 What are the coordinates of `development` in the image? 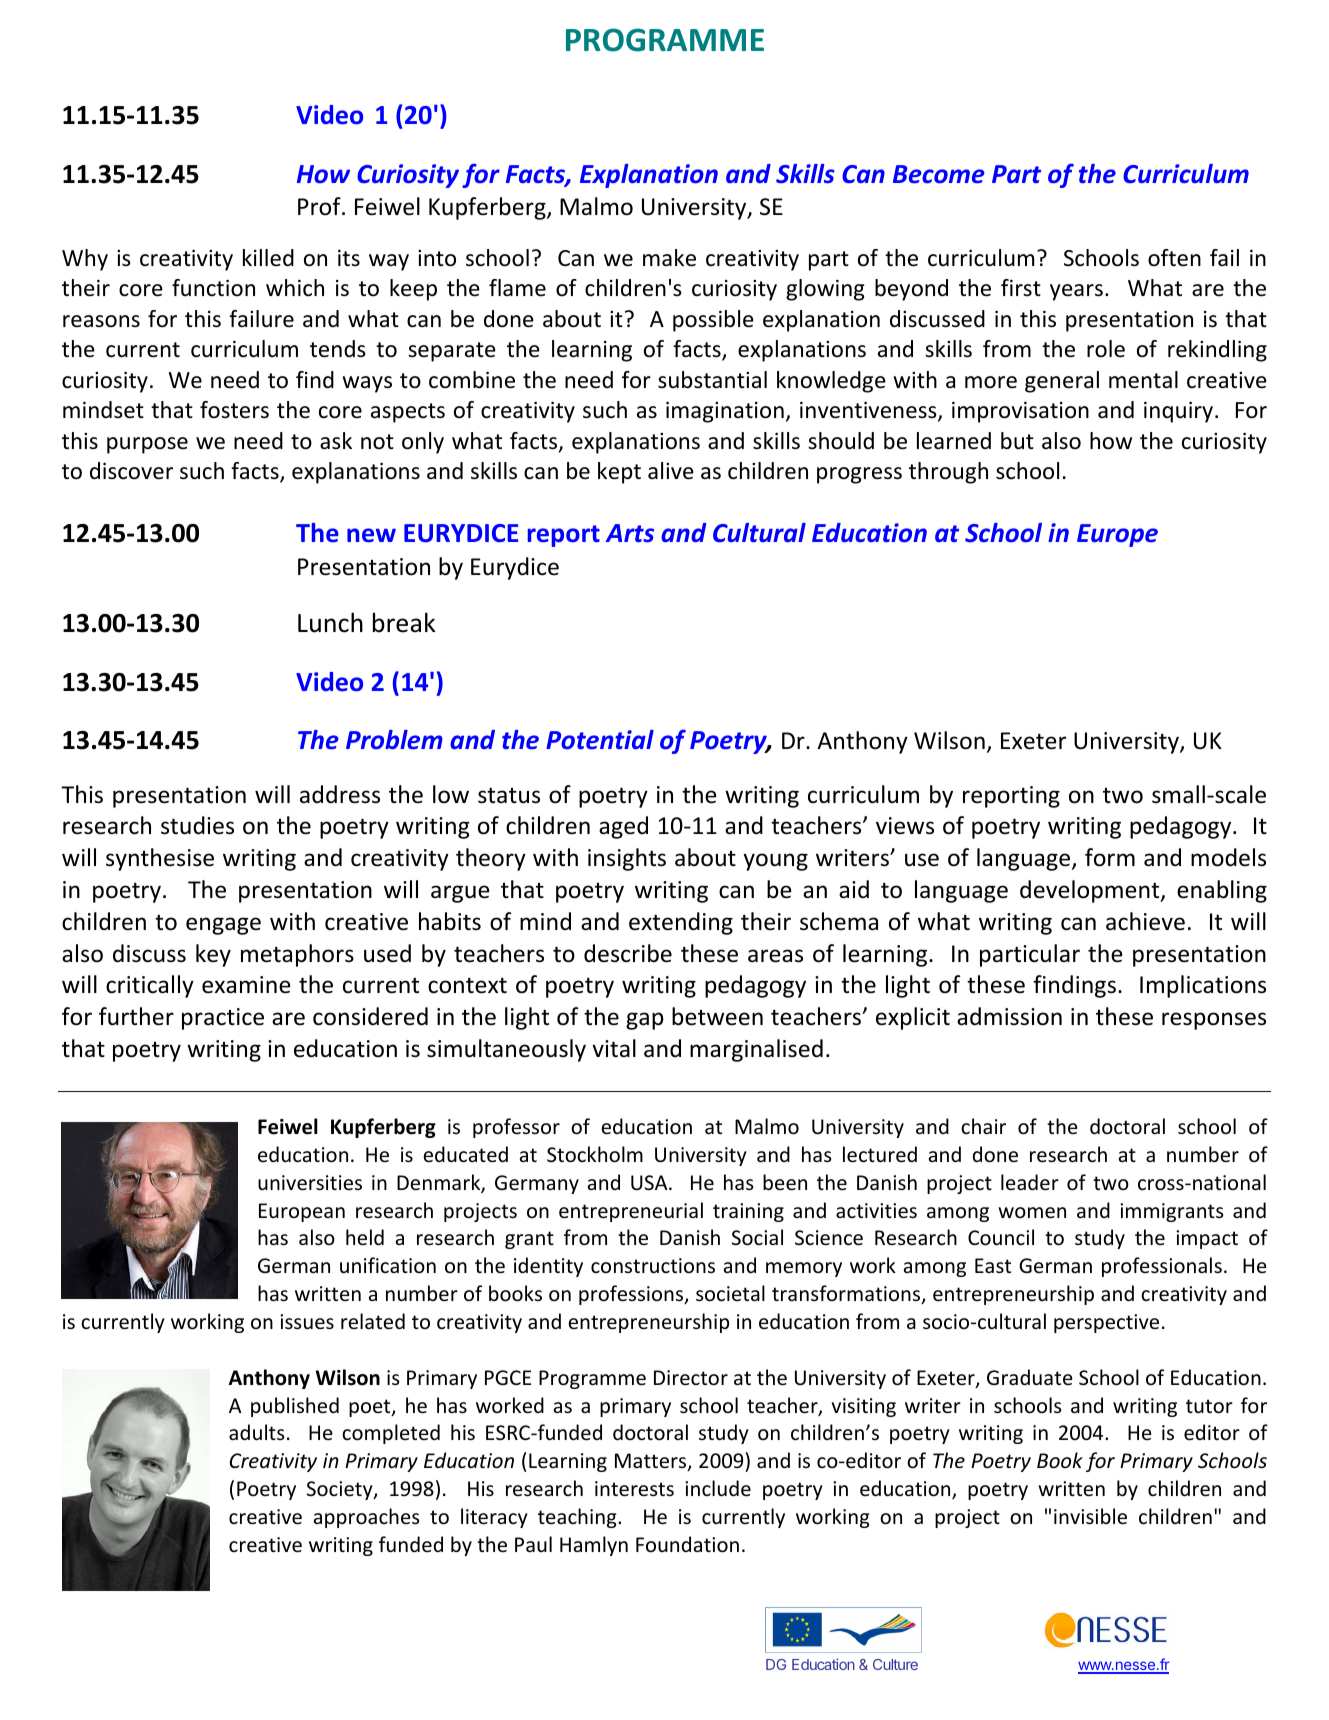 It's located at (1091, 891).
